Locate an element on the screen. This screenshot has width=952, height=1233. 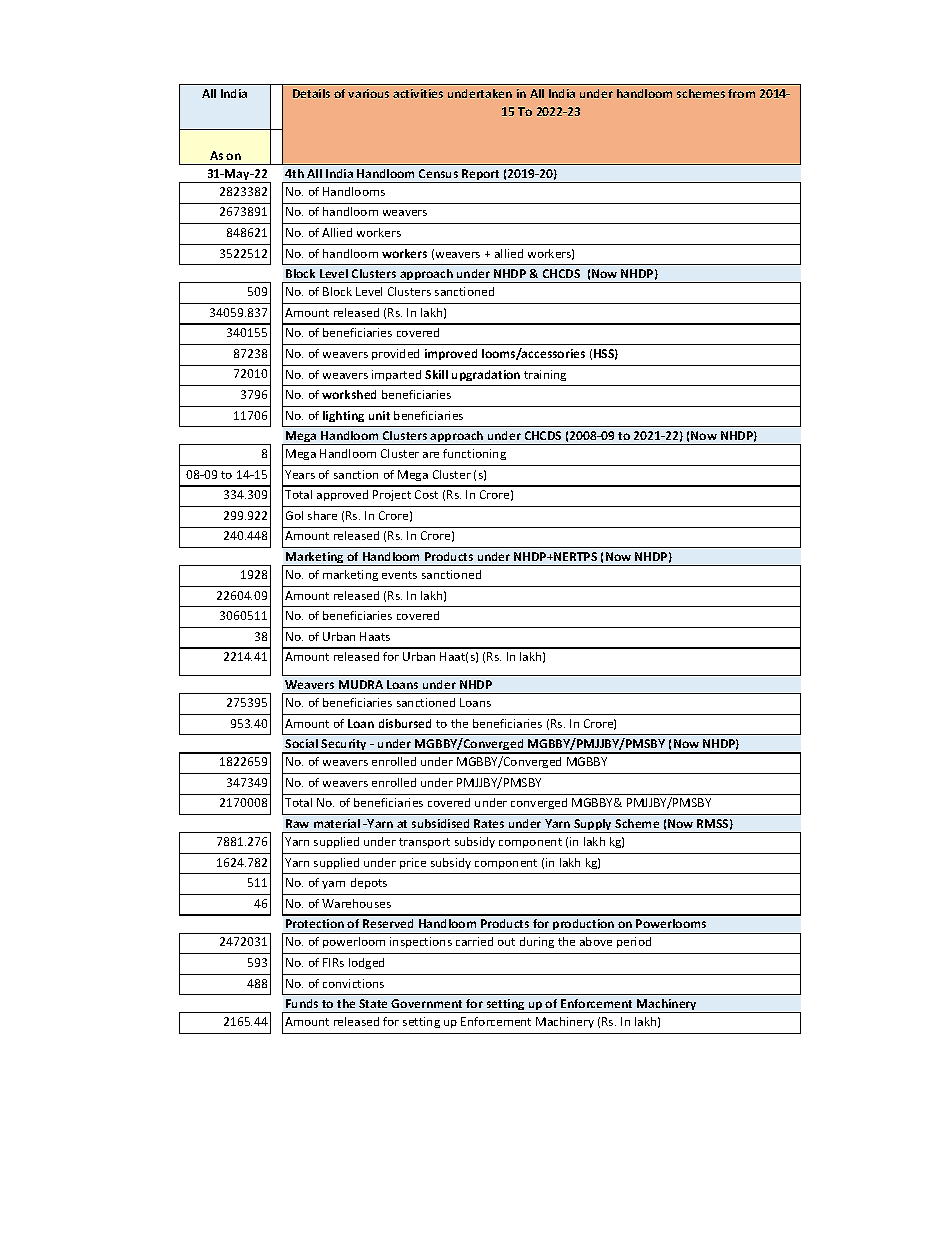
training is located at coordinates (545, 375).
